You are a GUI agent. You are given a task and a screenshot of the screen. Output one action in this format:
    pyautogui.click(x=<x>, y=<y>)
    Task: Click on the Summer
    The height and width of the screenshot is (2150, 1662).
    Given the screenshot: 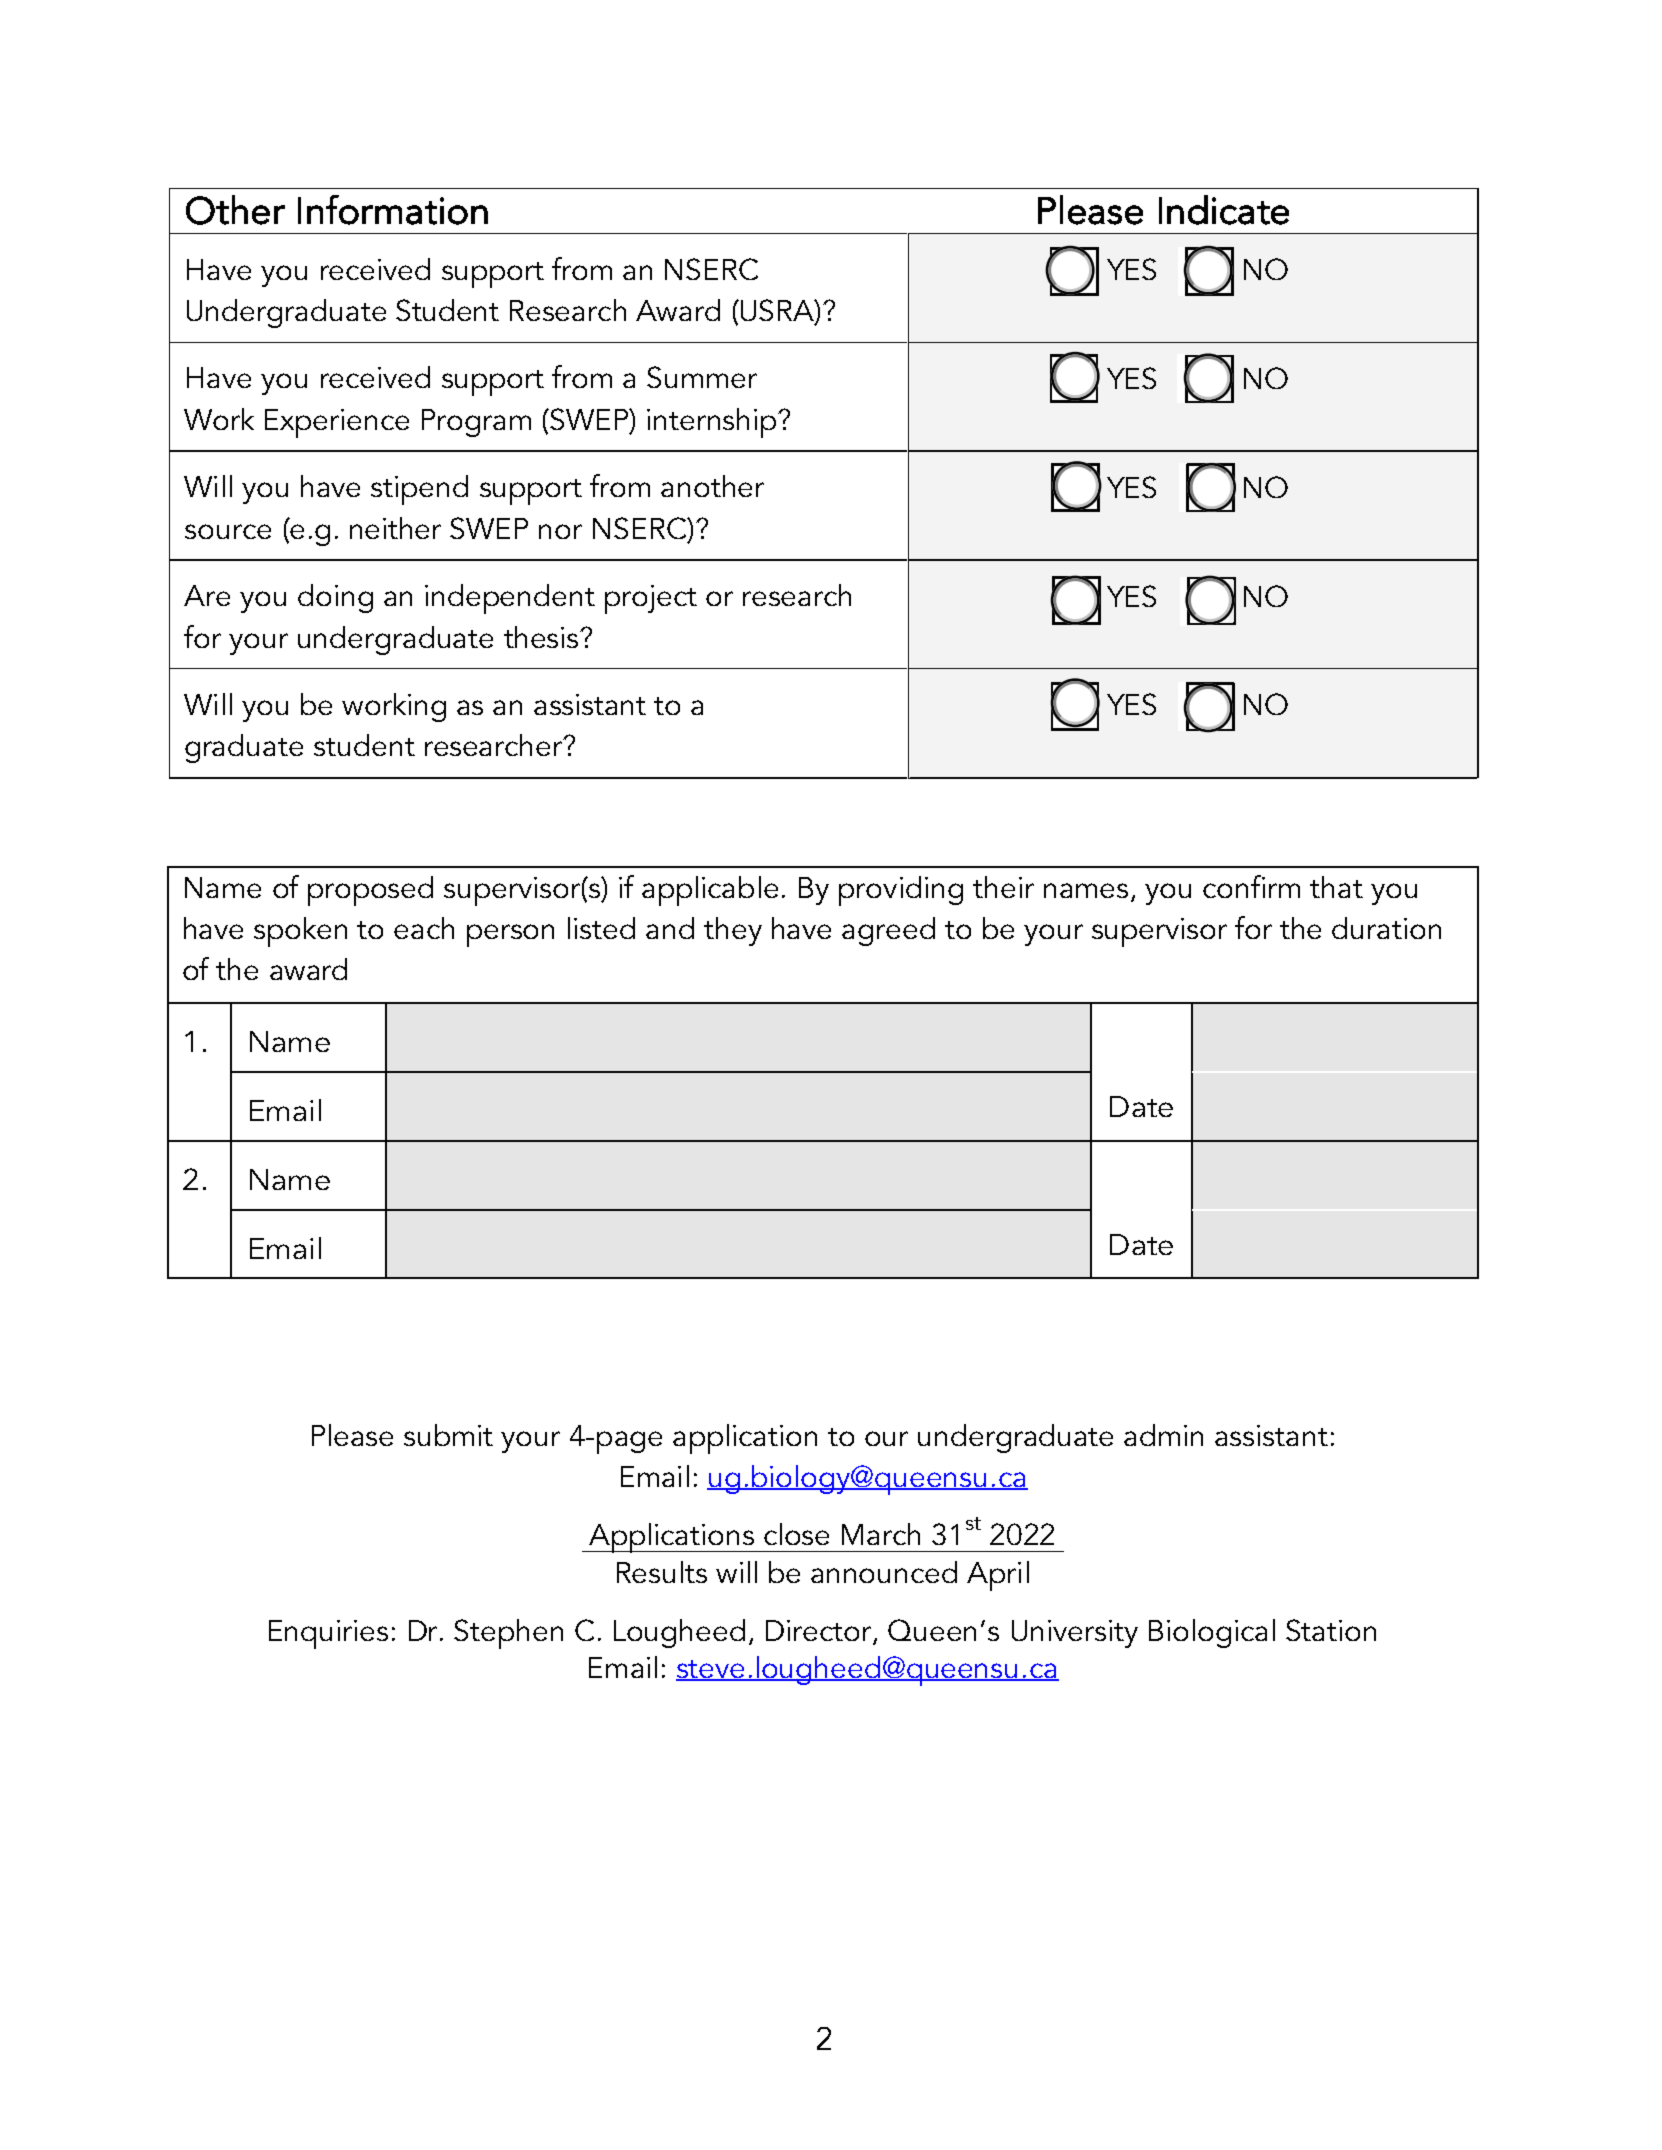 What is the action you would take?
    pyautogui.click(x=702, y=377)
